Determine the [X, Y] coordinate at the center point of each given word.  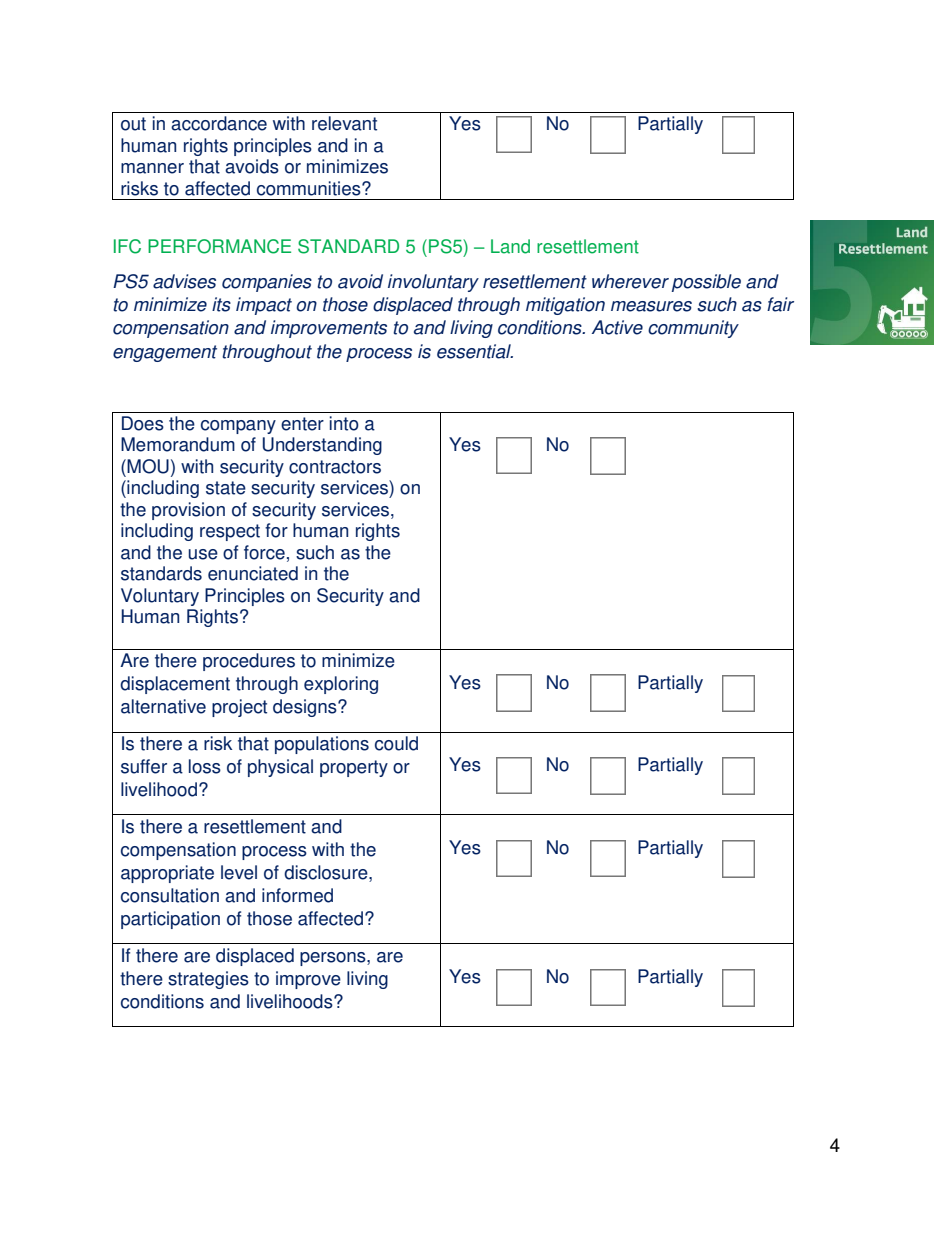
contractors [335, 467]
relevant [344, 123]
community [693, 329]
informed [297, 895]
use [203, 554]
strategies [208, 980]
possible [706, 283]
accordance [219, 123]
